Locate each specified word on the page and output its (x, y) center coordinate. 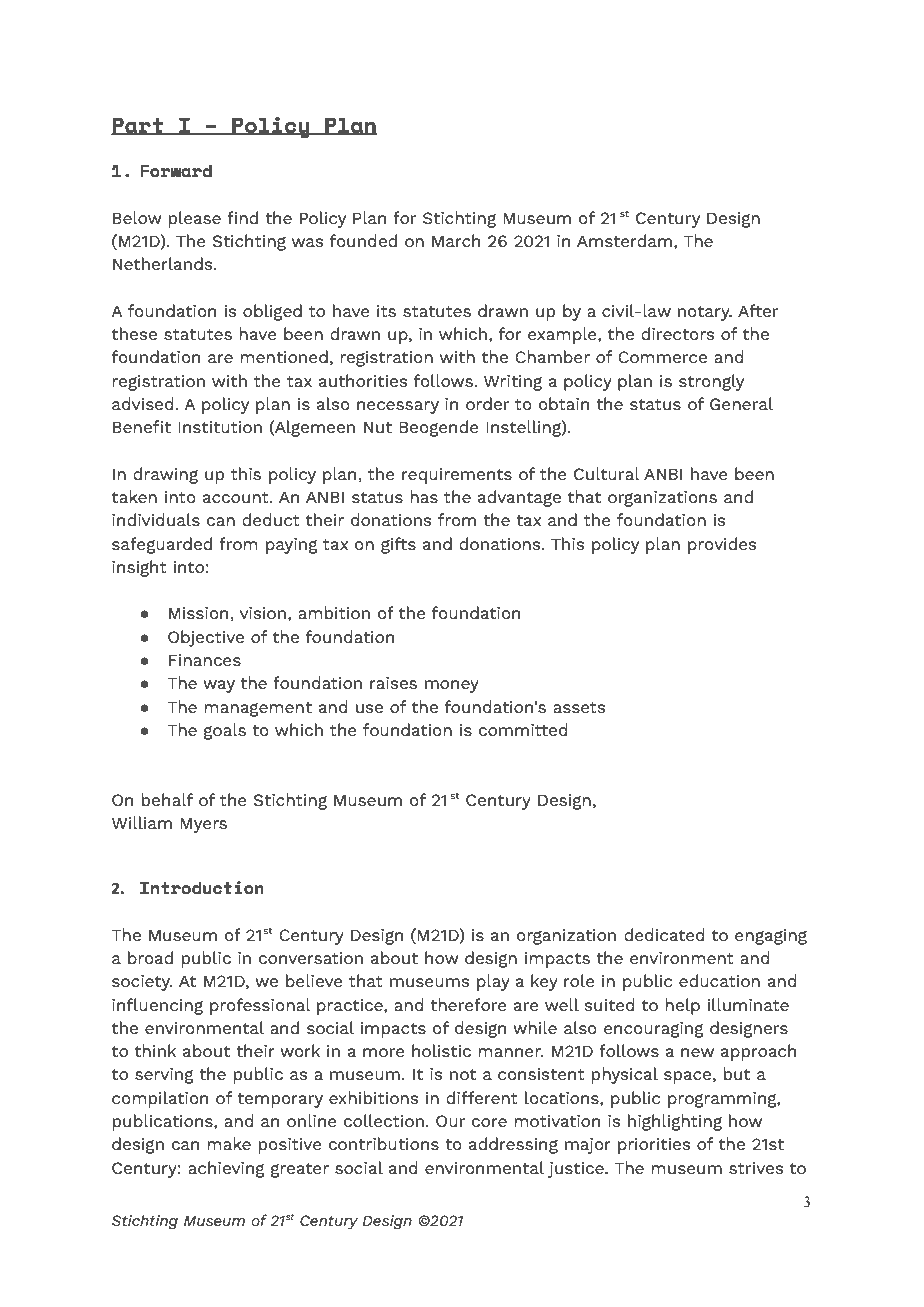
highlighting (675, 1122)
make (229, 1143)
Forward (176, 171)
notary (705, 313)
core (489, 1122)
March (456, 240)
